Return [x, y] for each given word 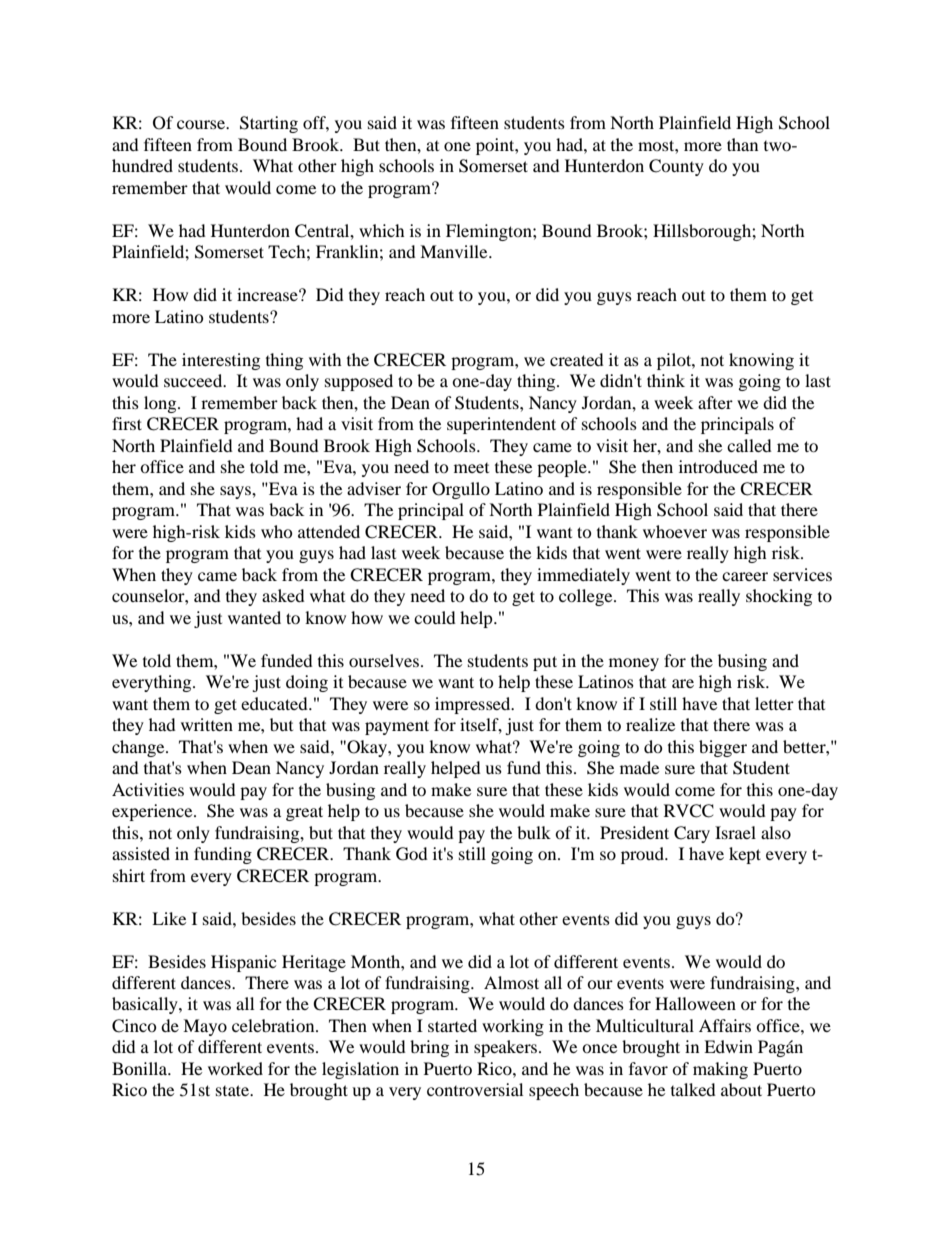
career [745, 576]
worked [235, 1068]
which [382, 230]
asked [283, 595]
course [202, 124]
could [435, 617]
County [676, 167]
